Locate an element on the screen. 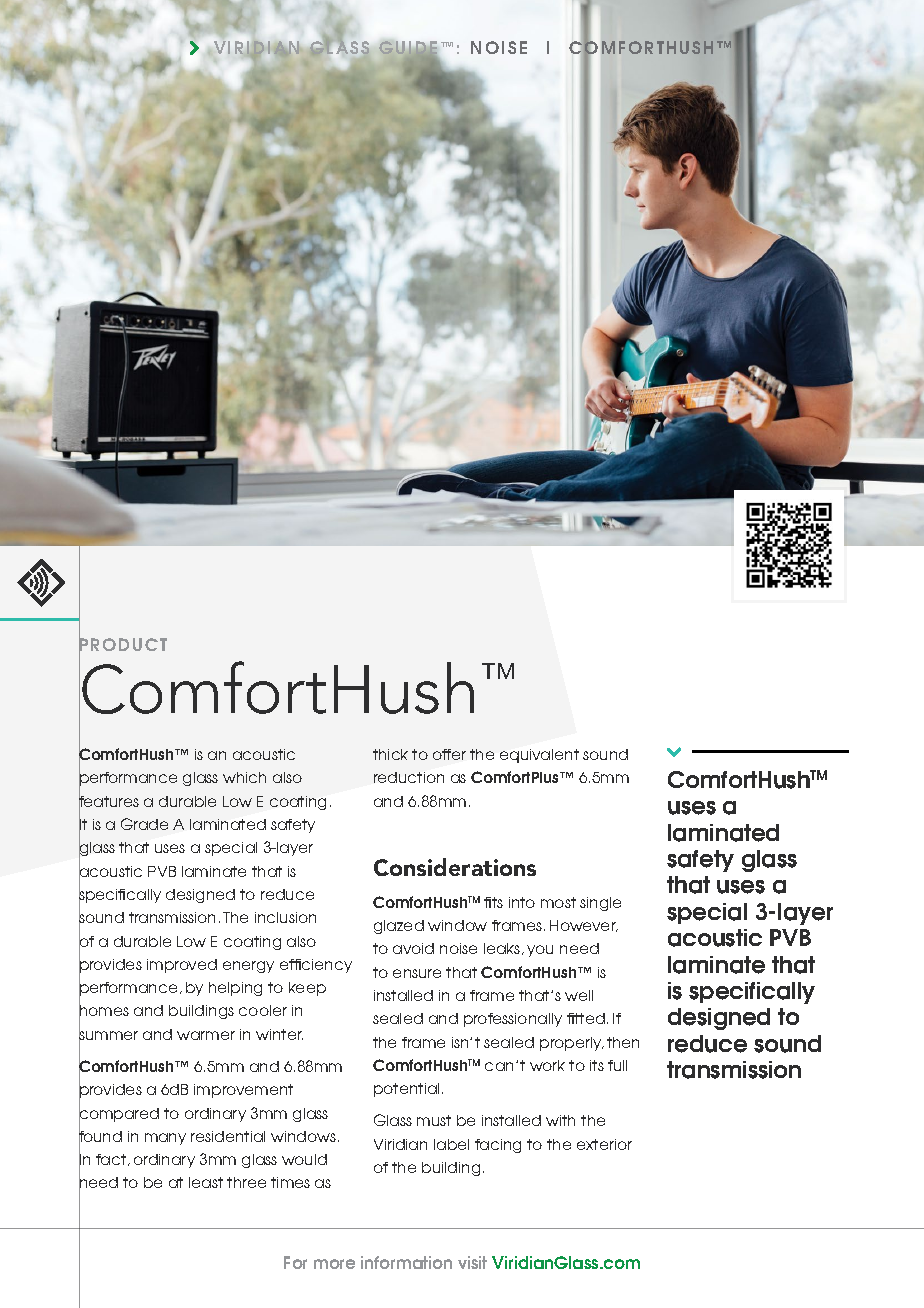 This screenshot has height=1308, width=924. improved is located at coordinates (182, 966).
